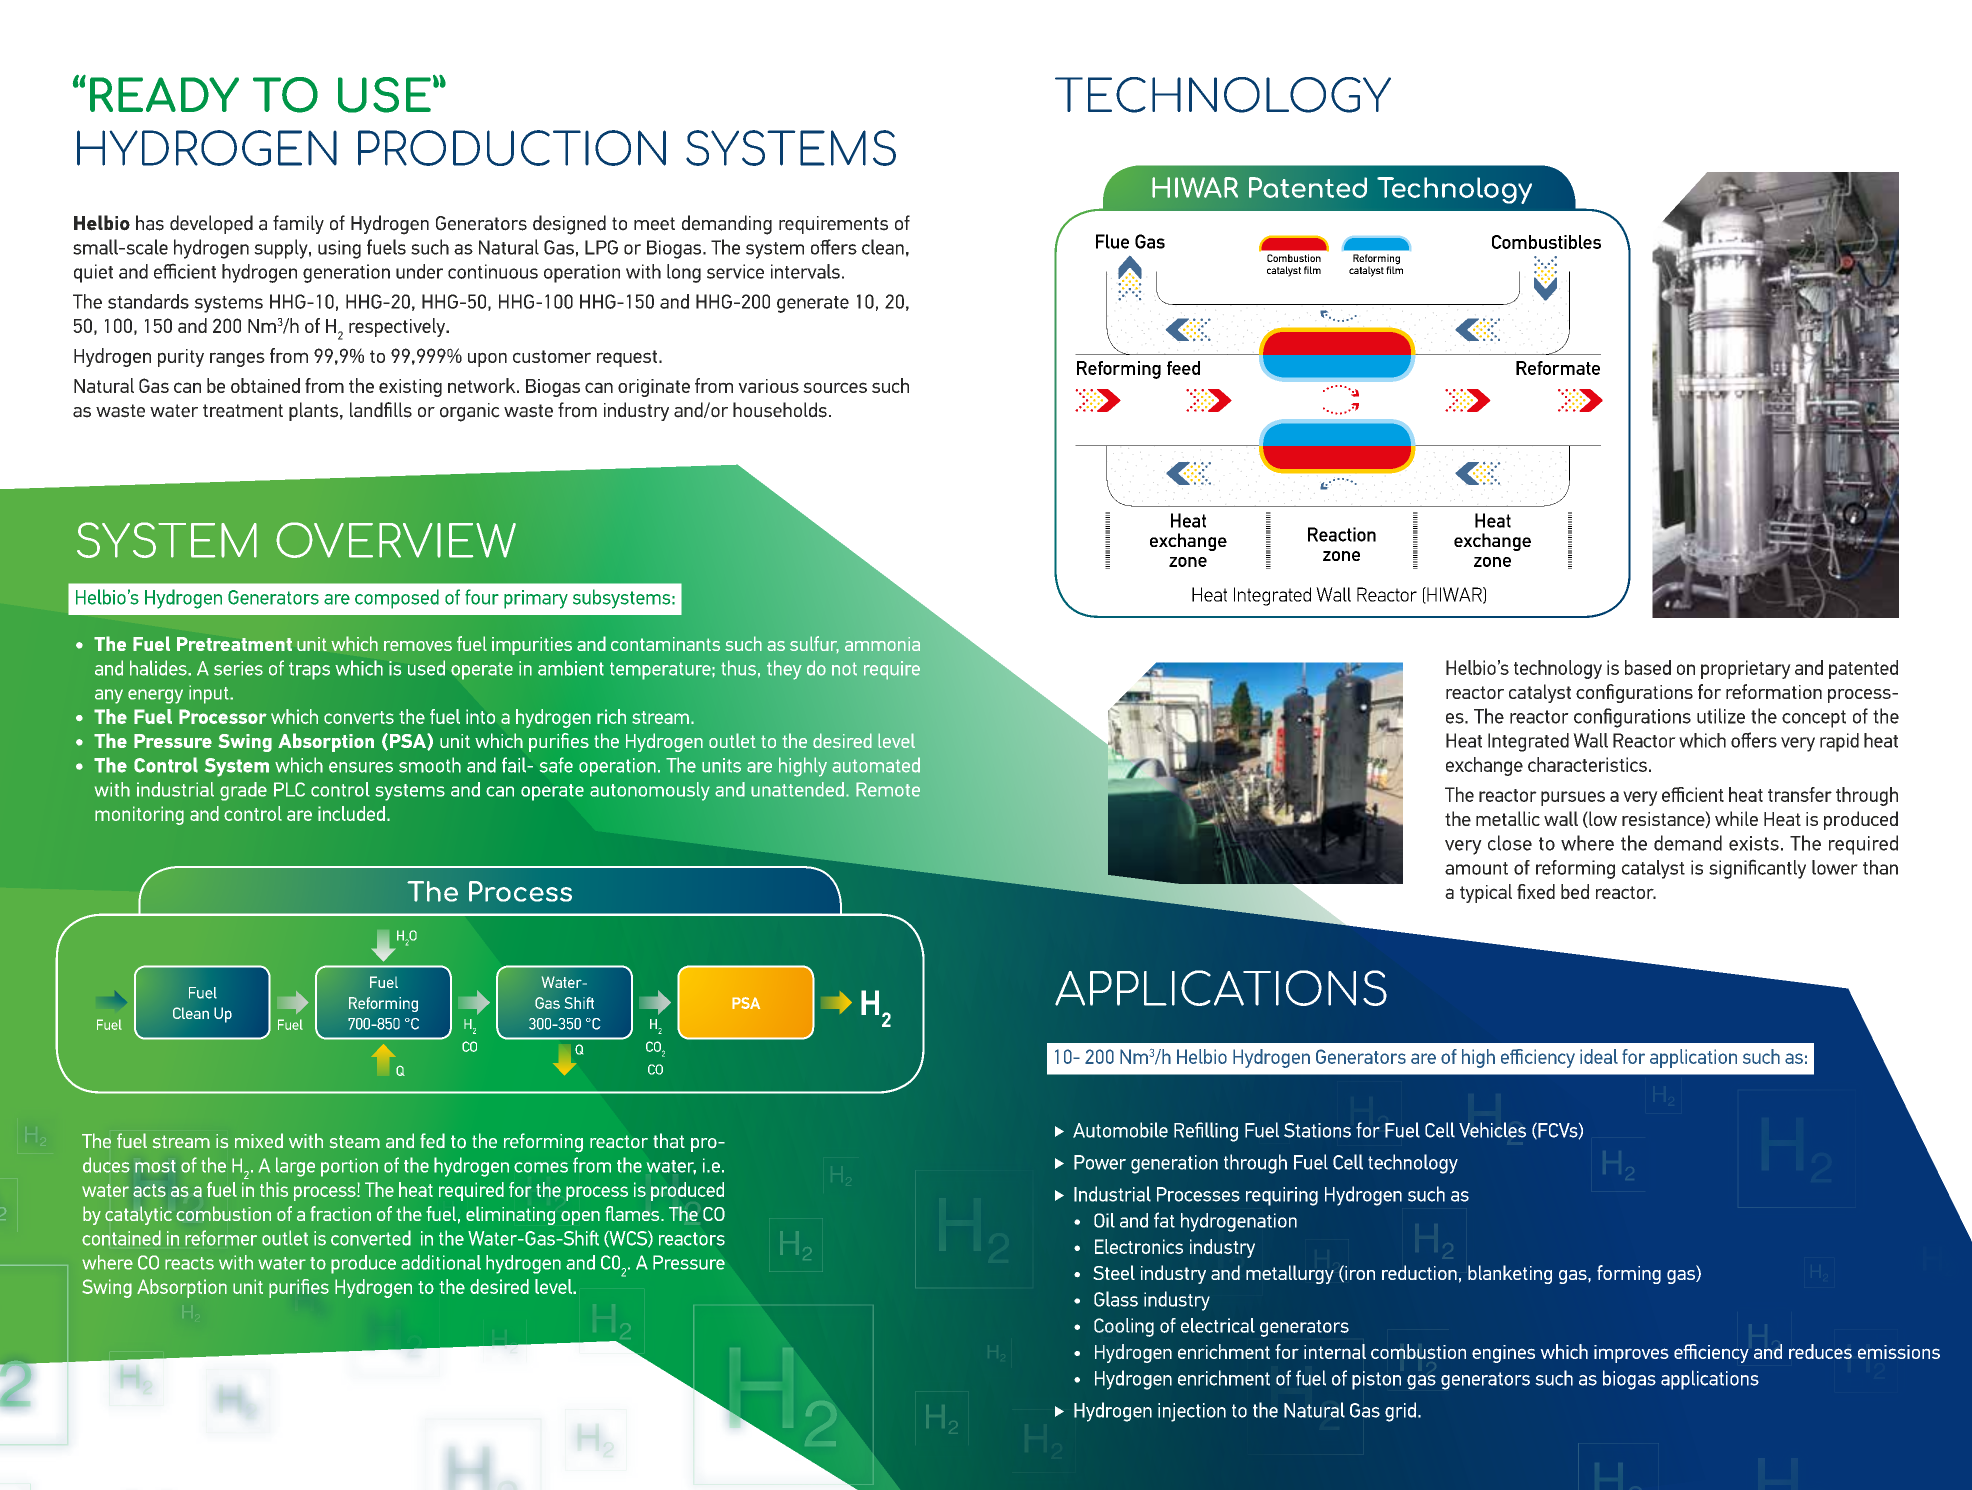 This image has width=1972, height=1490. Describe the element at coordinates (1112, 241) in the image. I see `Flue` at that location.
